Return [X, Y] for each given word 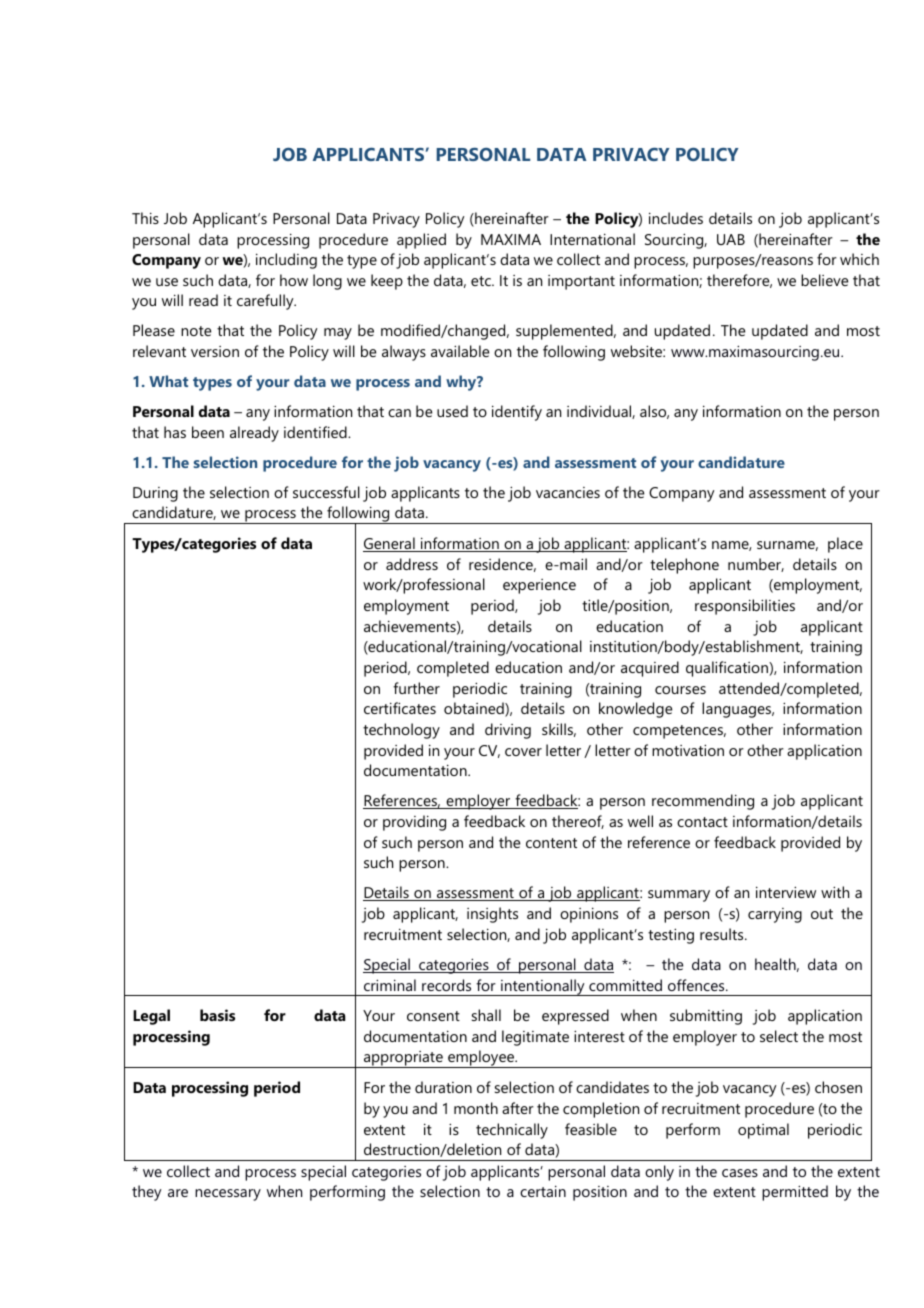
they [146, 1193]
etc [482, 281]
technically [512, 1131]
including [286, 261]
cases [740, 1173]
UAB [731, 239]
